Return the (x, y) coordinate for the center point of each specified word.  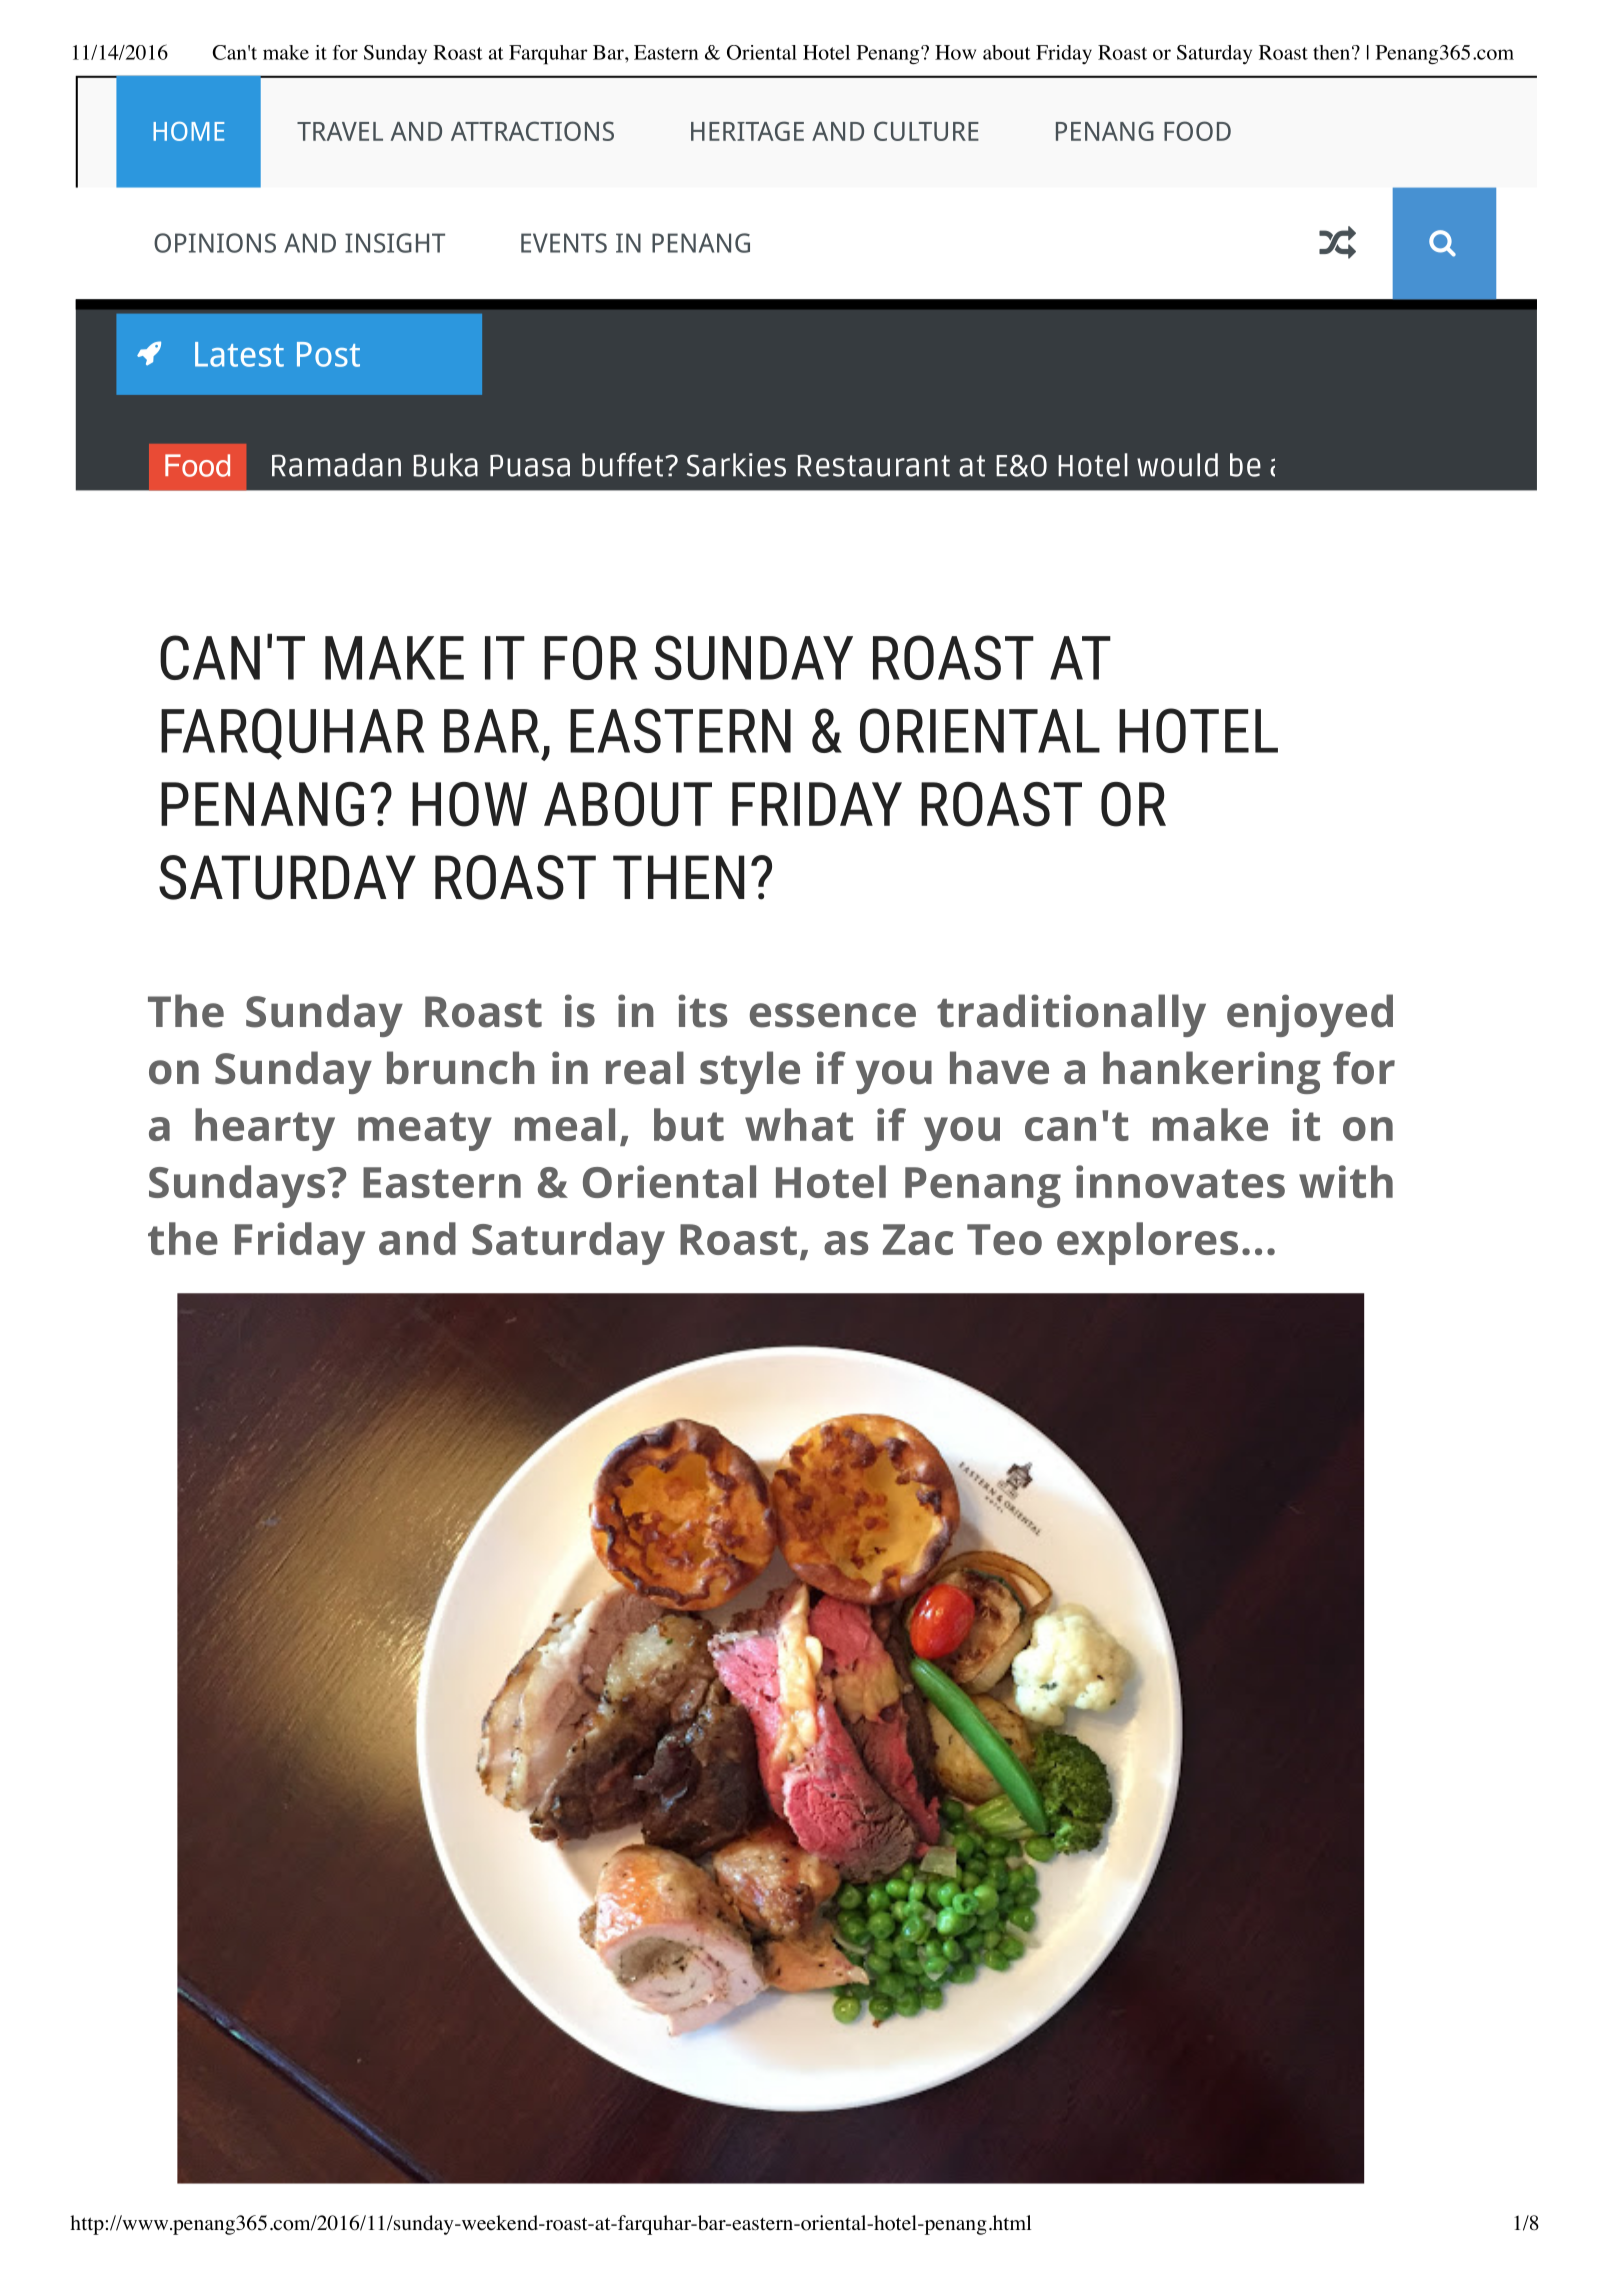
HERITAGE (747, 131)
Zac (918, 1239)
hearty (265, 1129)
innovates (1180, 1181)
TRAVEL (340, 131)
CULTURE (926, 131)
